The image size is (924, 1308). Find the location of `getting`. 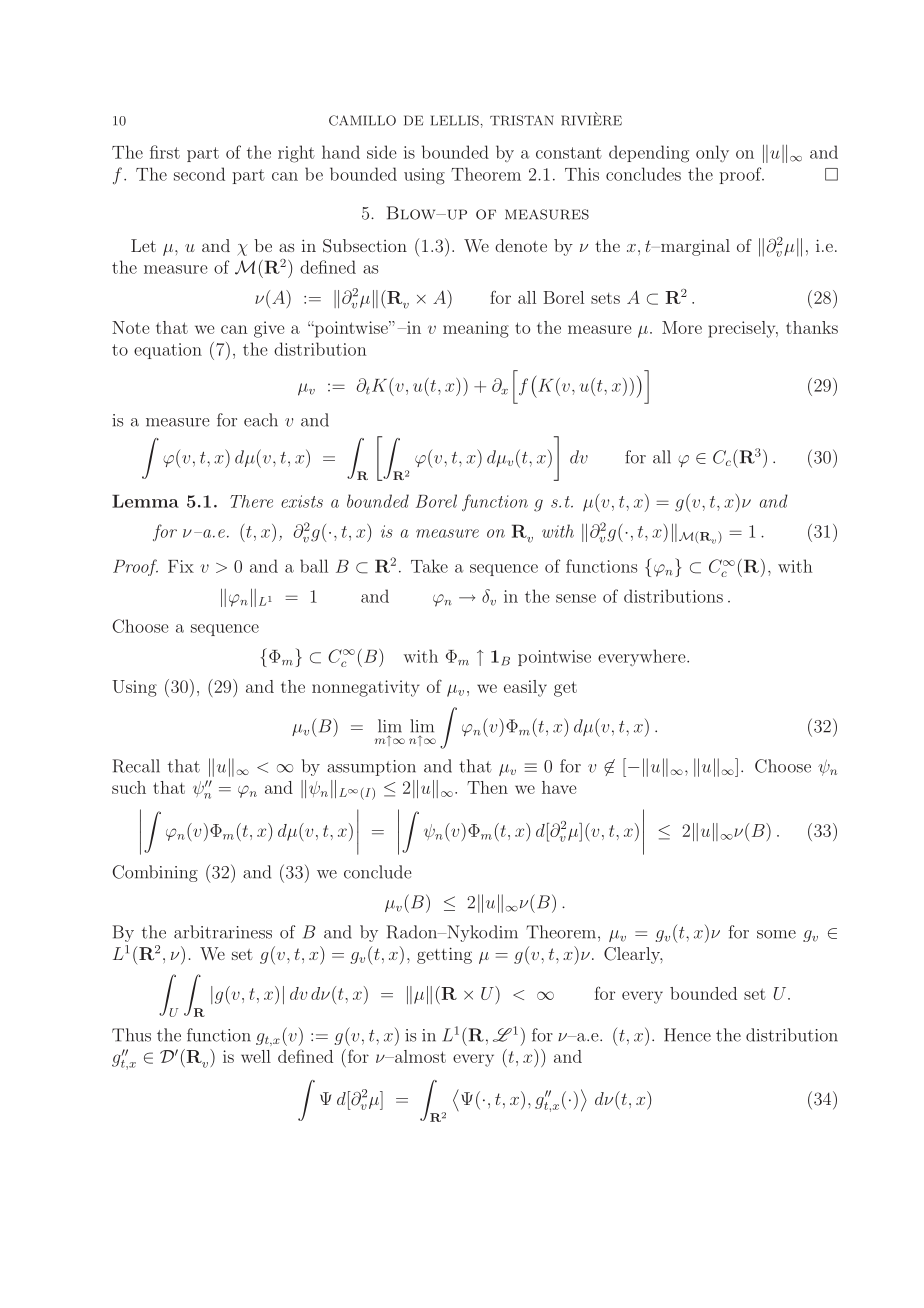

getting is located at coordinates (444, 955).
